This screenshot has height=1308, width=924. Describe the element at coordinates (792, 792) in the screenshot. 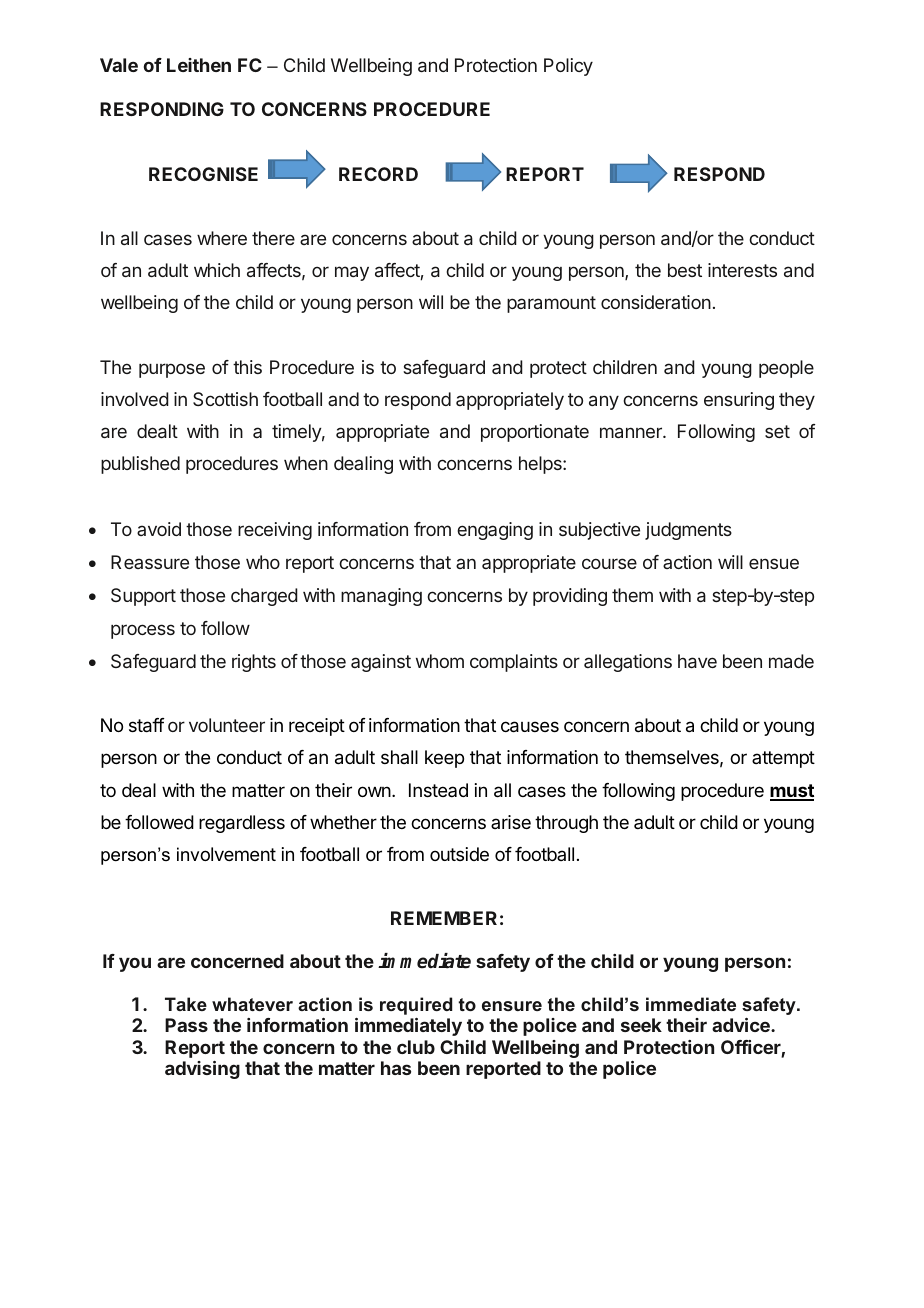

I see `must` at that location.
